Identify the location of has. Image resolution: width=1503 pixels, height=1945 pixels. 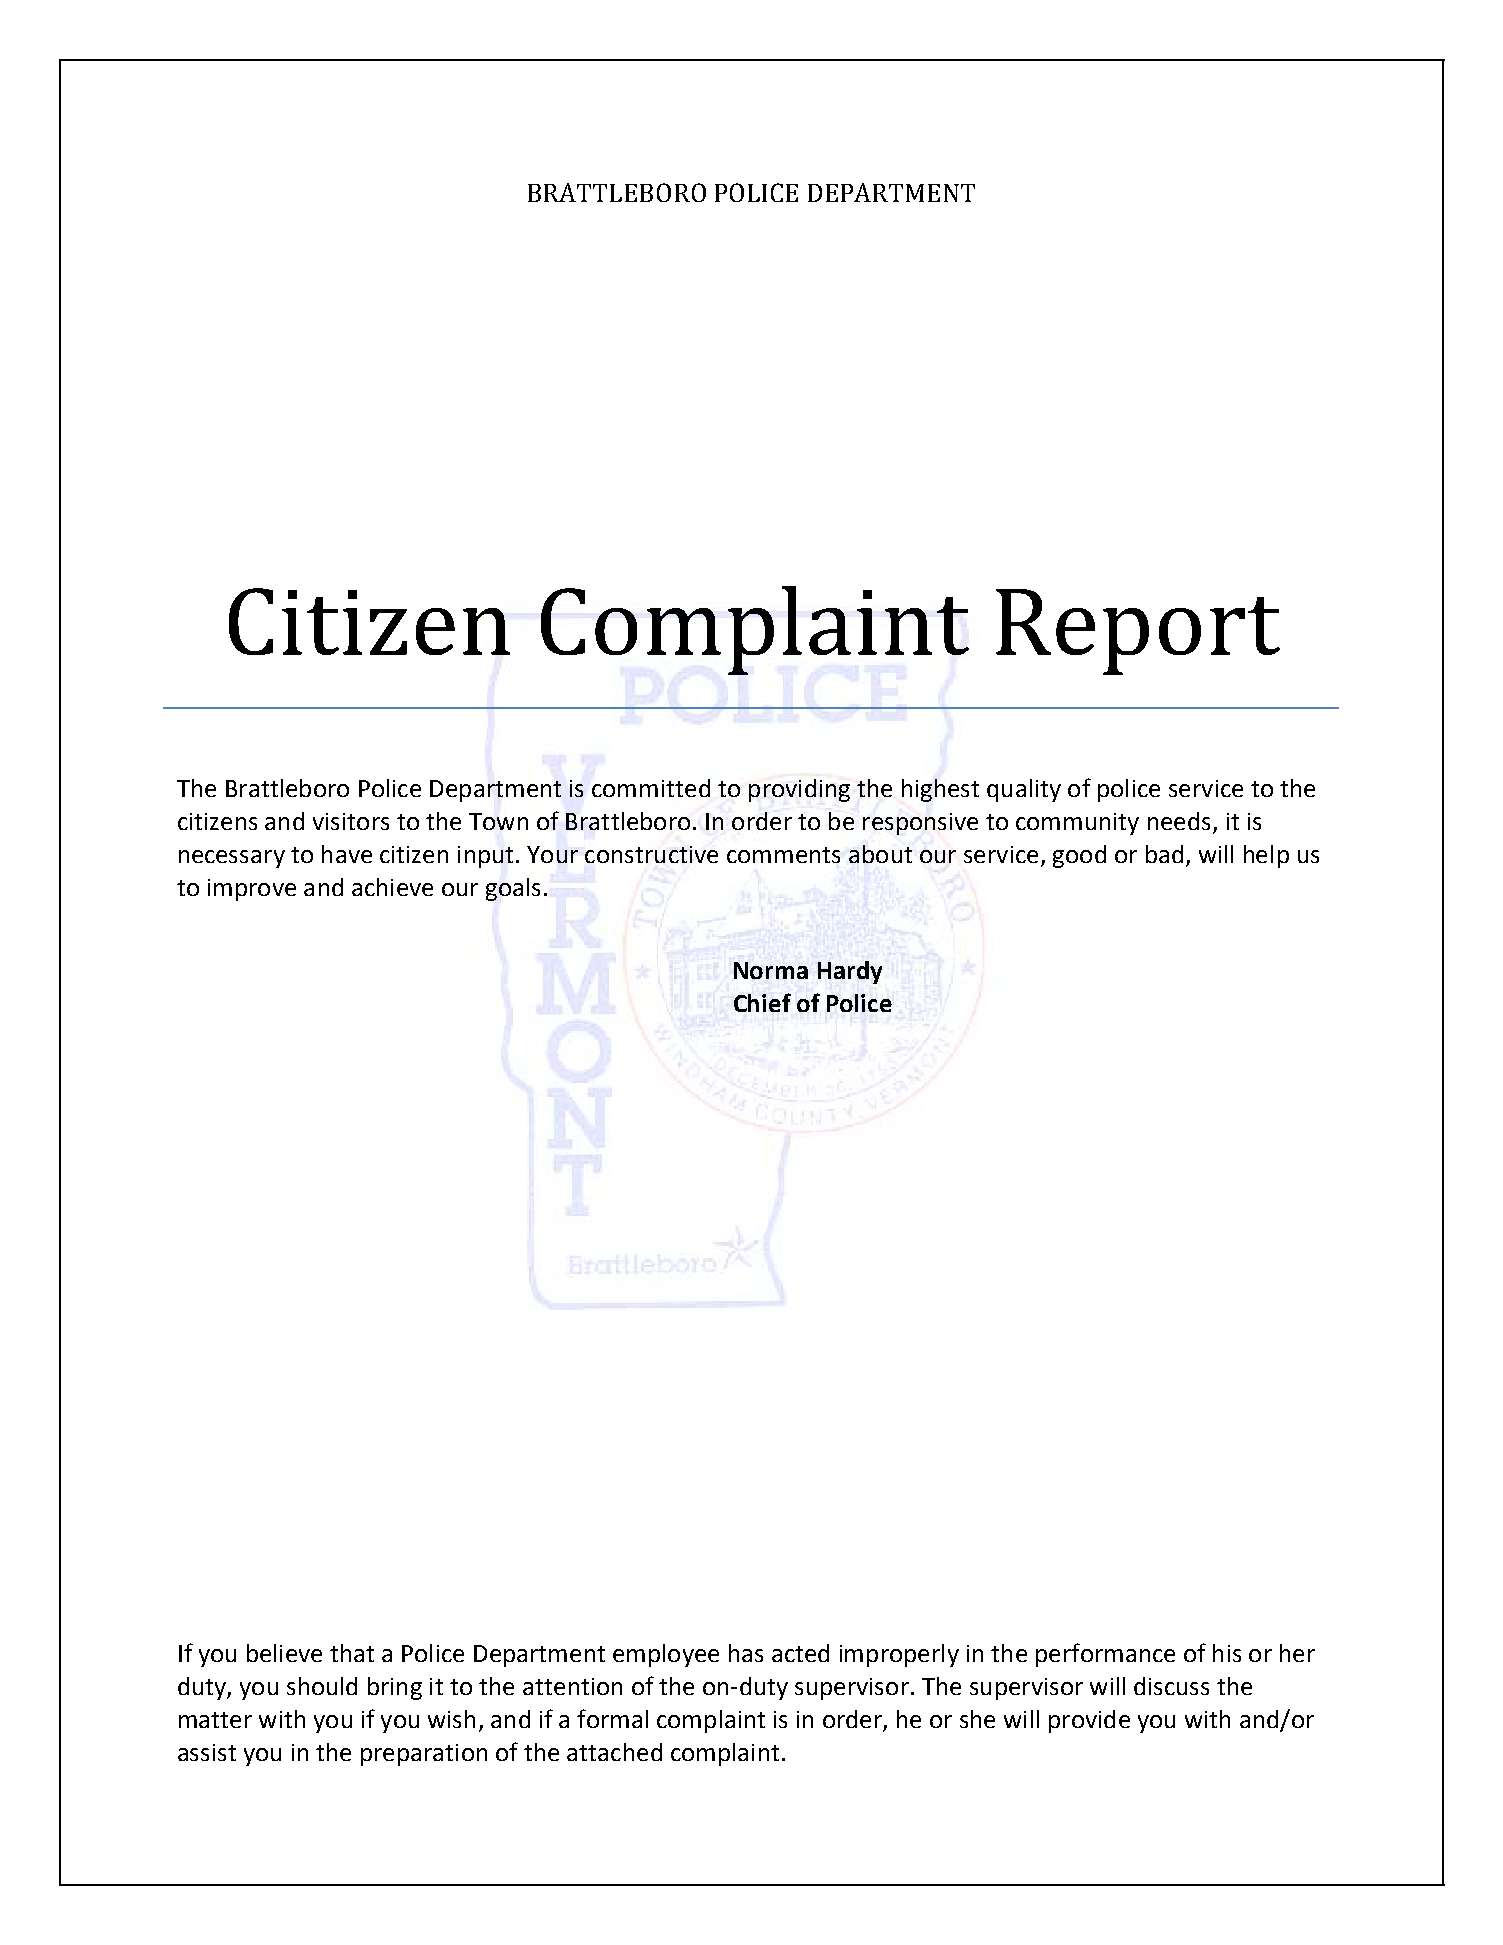
(746, 1653).
